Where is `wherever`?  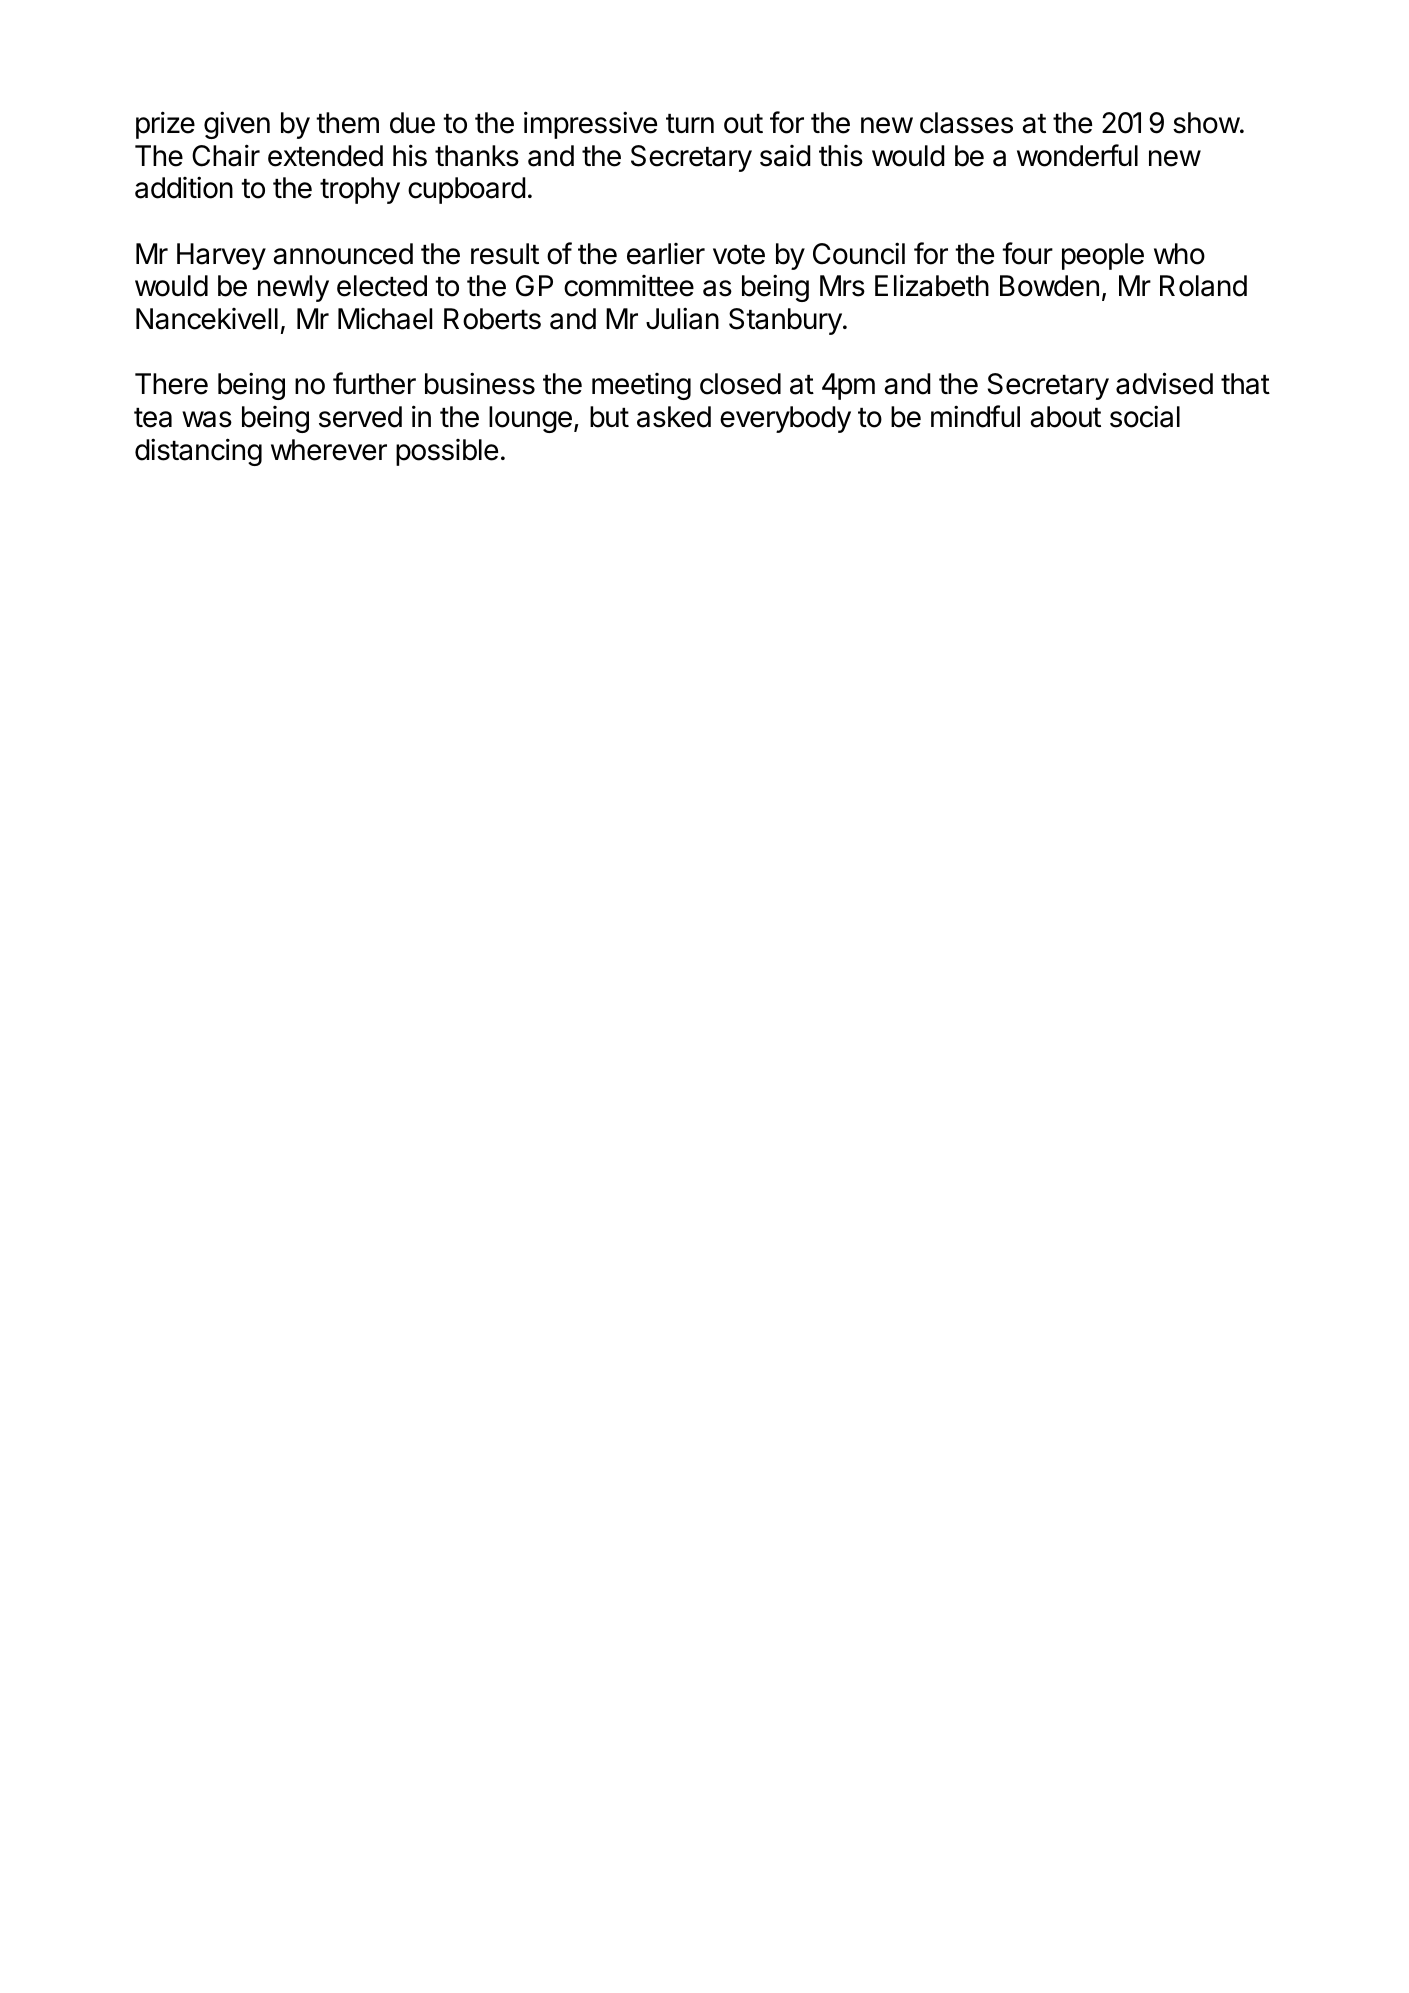 wherever is located at coordinates (329, 450).
